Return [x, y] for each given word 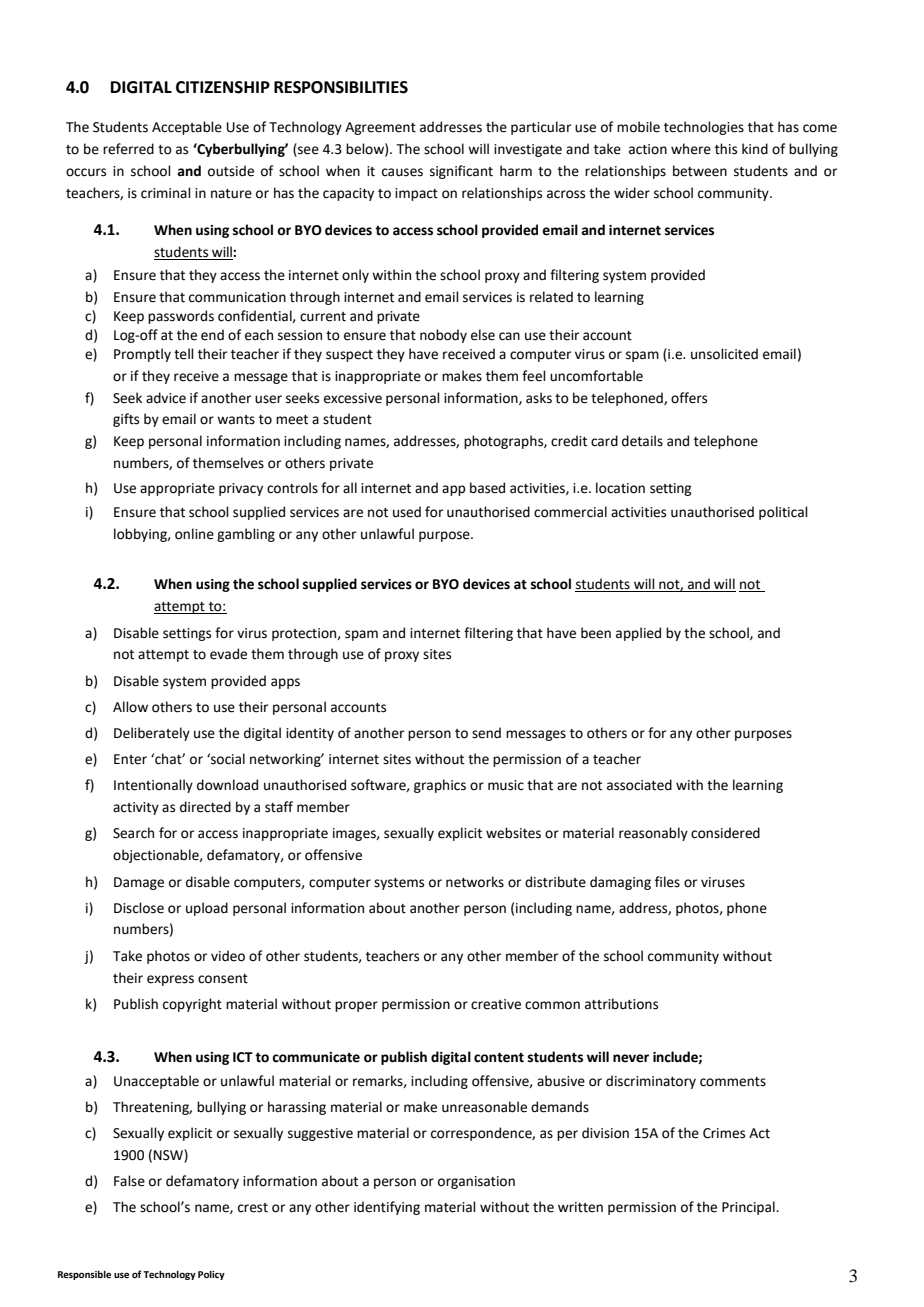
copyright [192, 1005]
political [783, 513]
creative [496, 1004]
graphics [440, 786]
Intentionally [153, 786]
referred [128, 149]
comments [733, 1082]
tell [184, 354]
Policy [211, 1275]
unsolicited [724, 354]
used [407, 512]
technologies [704, 128]
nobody [443, 336]
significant [461, 172]
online [194, 534]
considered [725, 833]
